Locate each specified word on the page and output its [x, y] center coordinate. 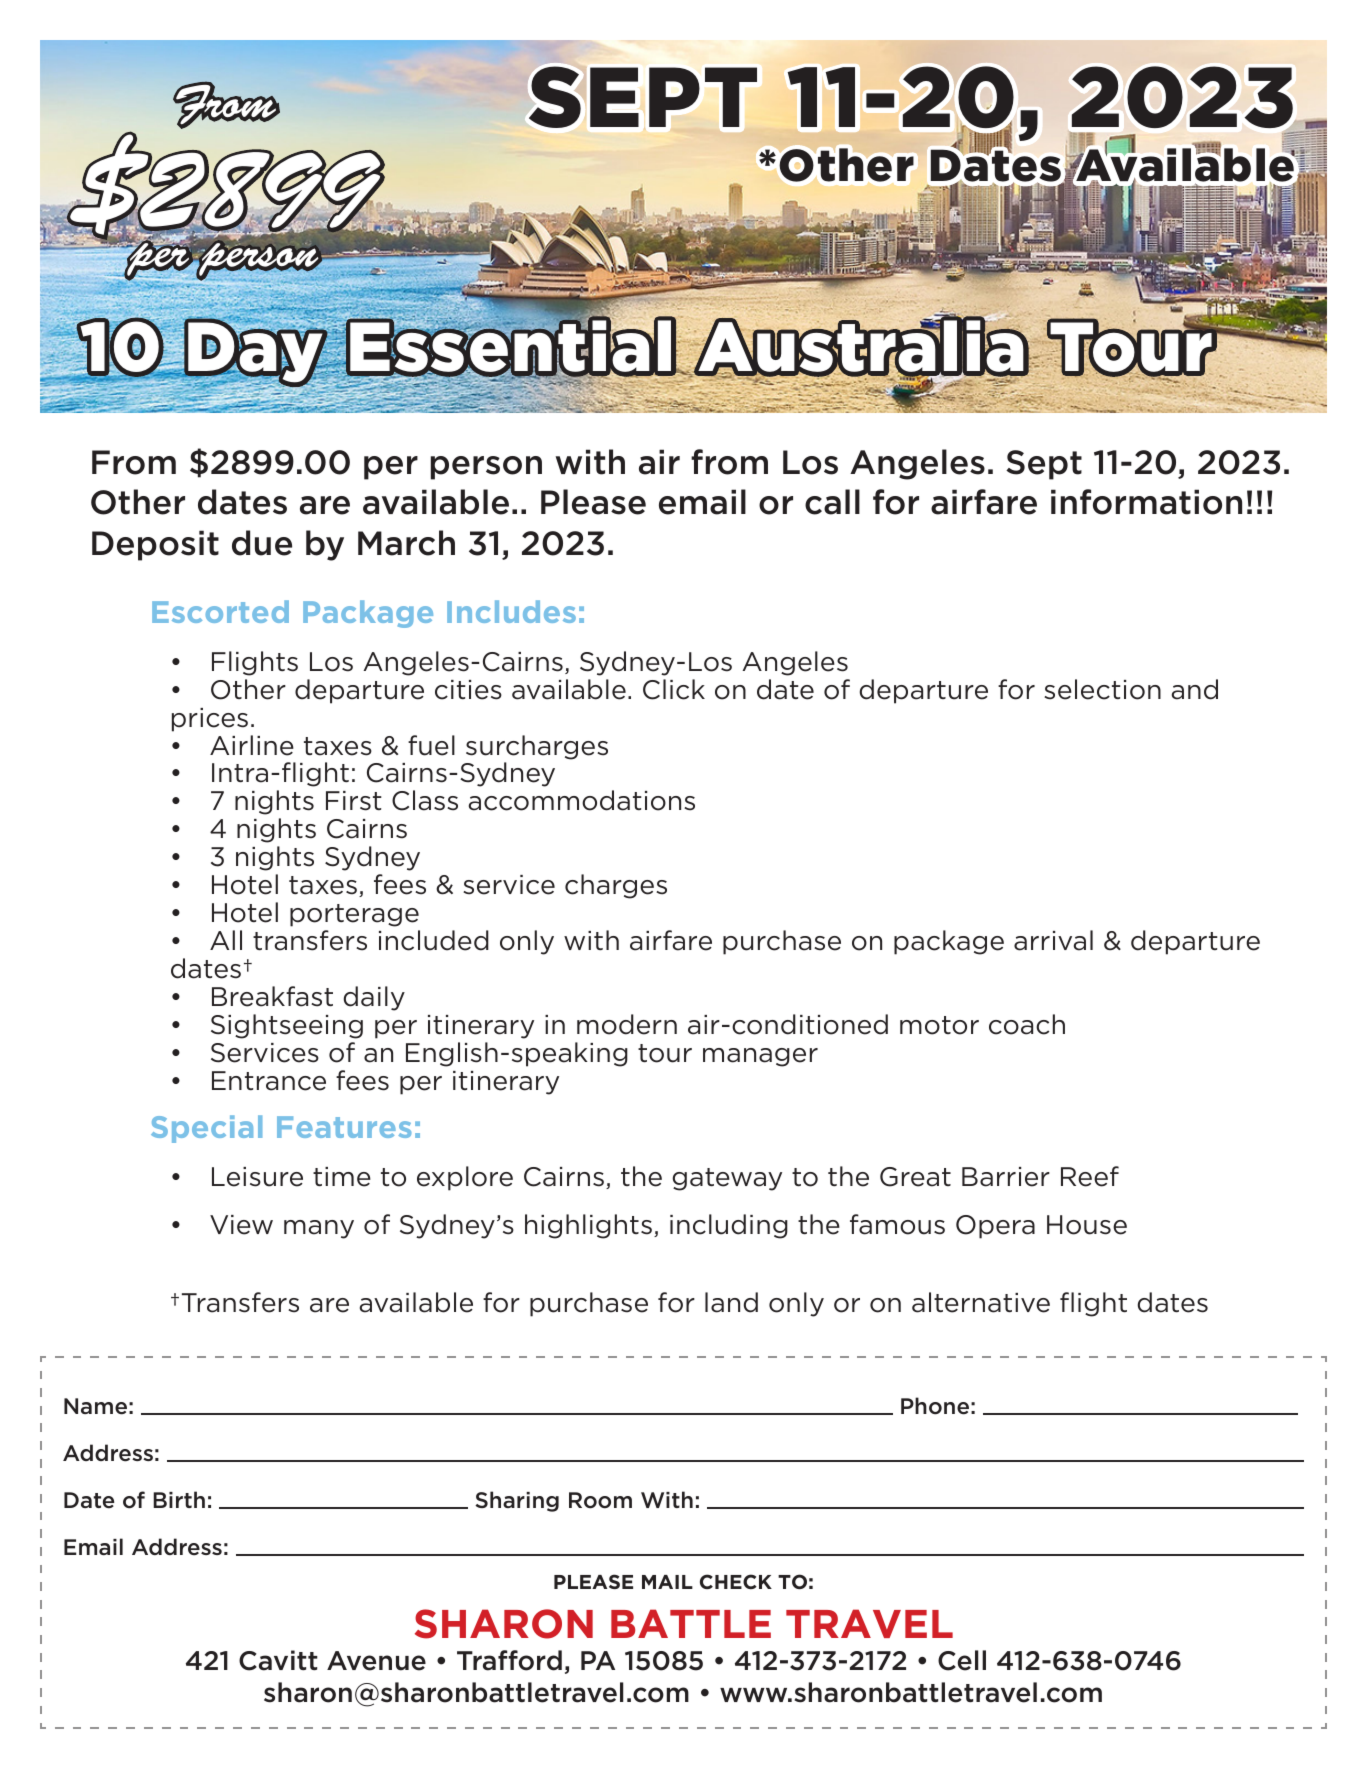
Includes [511, 611]
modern [627, 1024]
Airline [252, 745]
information [1146, 502]
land [731, 1302]
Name [95, 1406]
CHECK [736, 1581]
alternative [981, 1302]
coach [1027, 1024]
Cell [962, 1660]
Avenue [376, 1661]
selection [1102, 689]
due [262, 543]
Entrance [269, 1081]
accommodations [582, 800]
